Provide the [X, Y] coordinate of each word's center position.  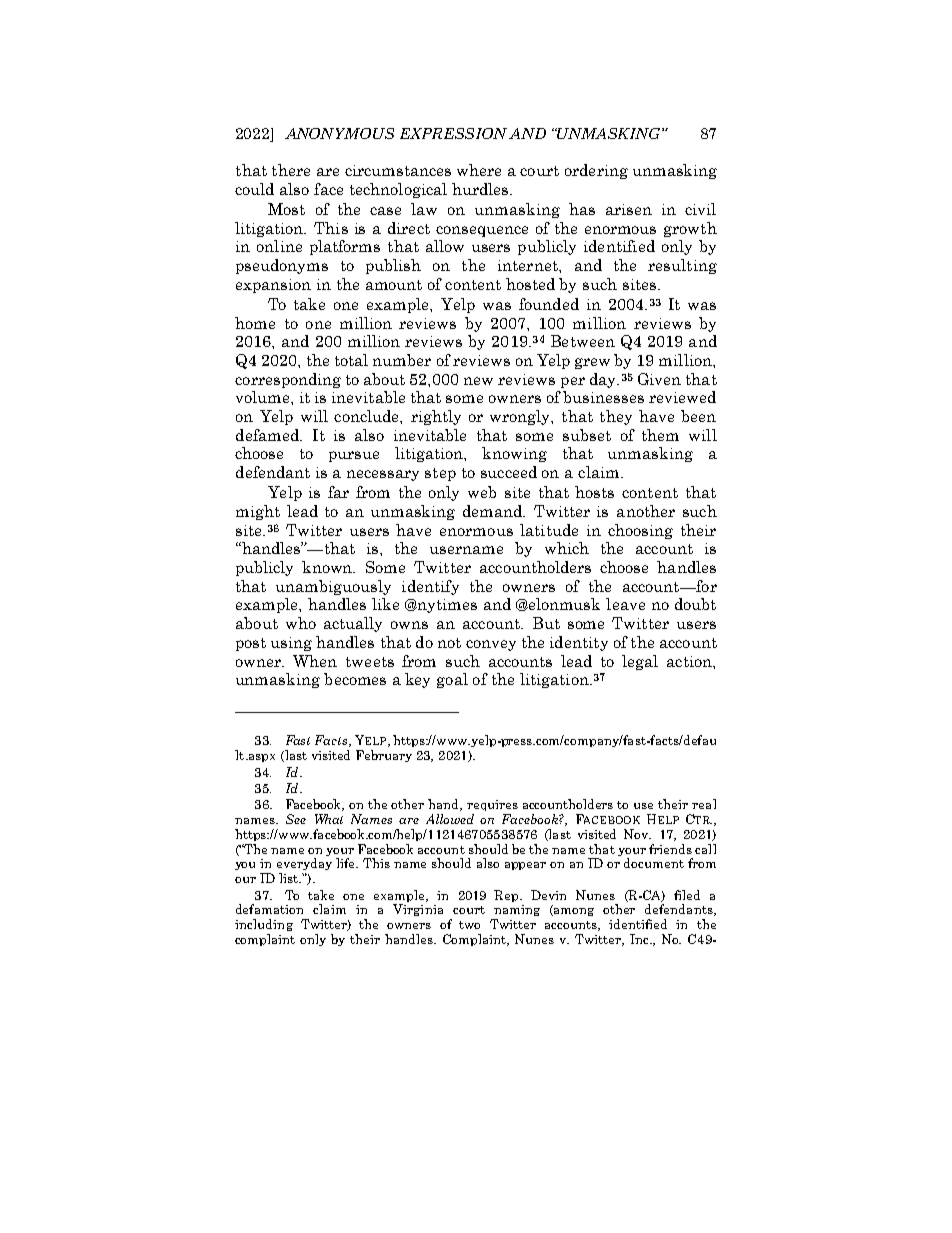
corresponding [288, 380]
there [291, 170]
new [478, 381]
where [479, 170]
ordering [596, 171]
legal [640, 662]
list [290, 878]
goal [452, 680]
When [315, 661]
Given [659, 379]
